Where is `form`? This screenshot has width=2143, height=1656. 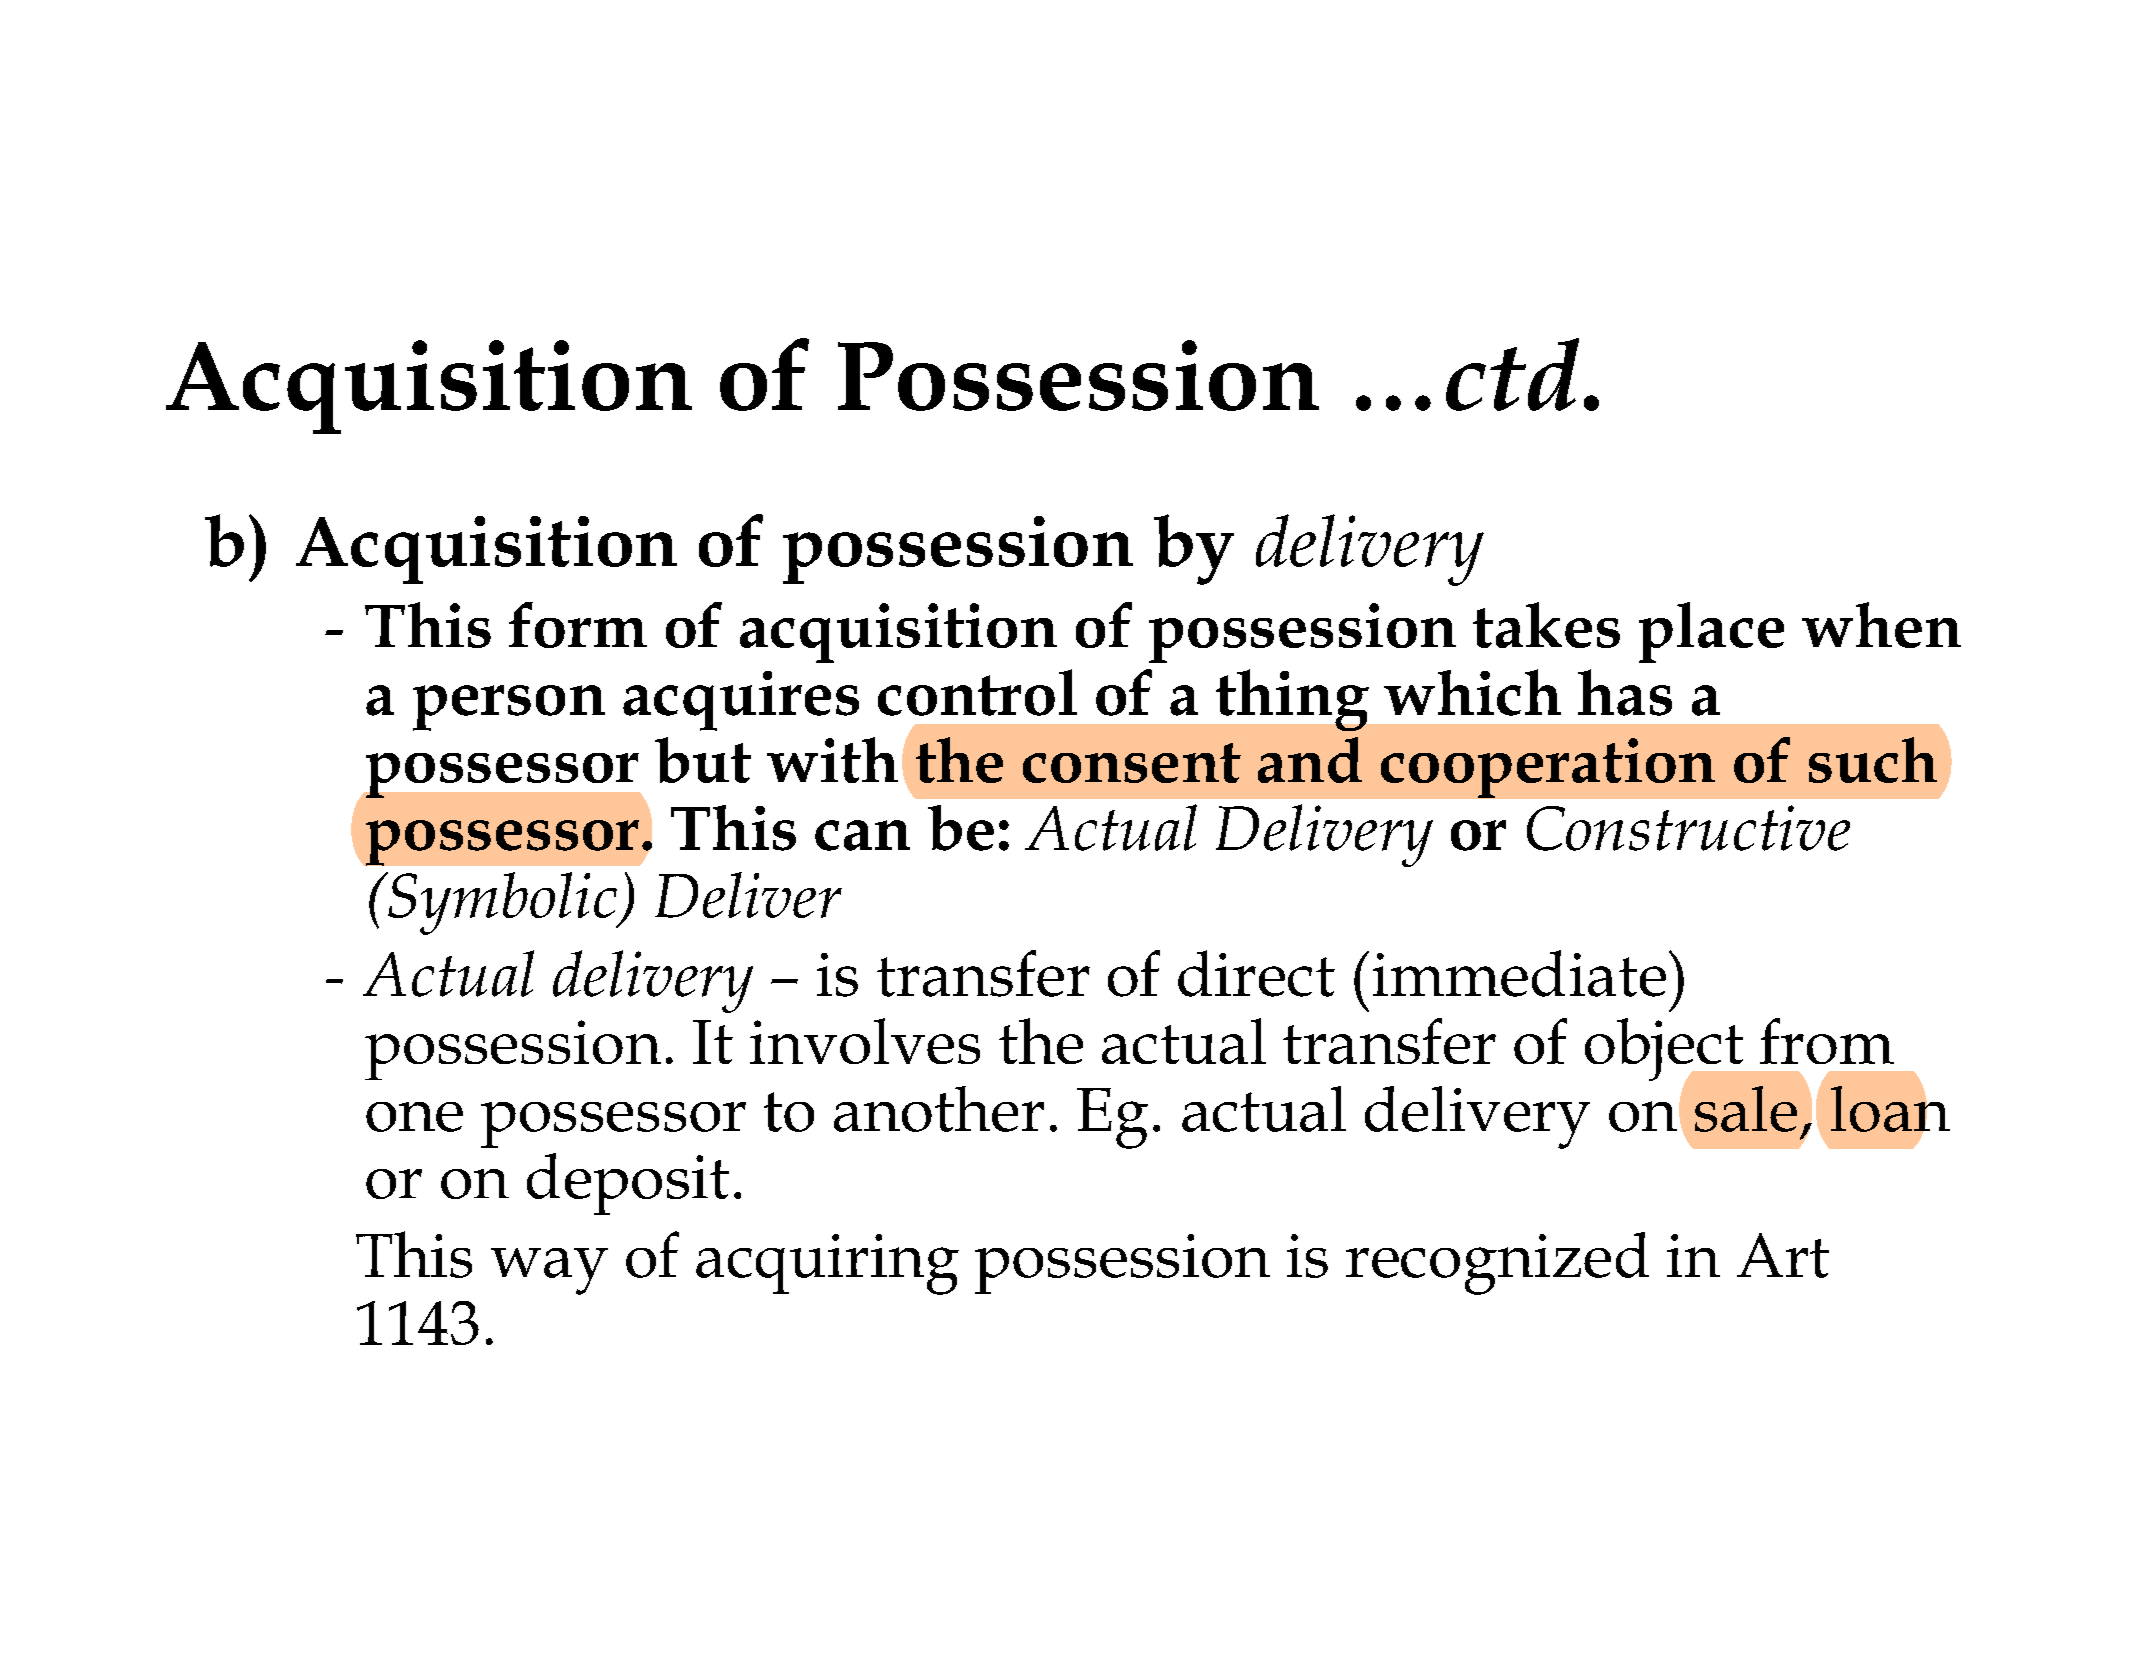 form is located at coordinates (578, 625).
